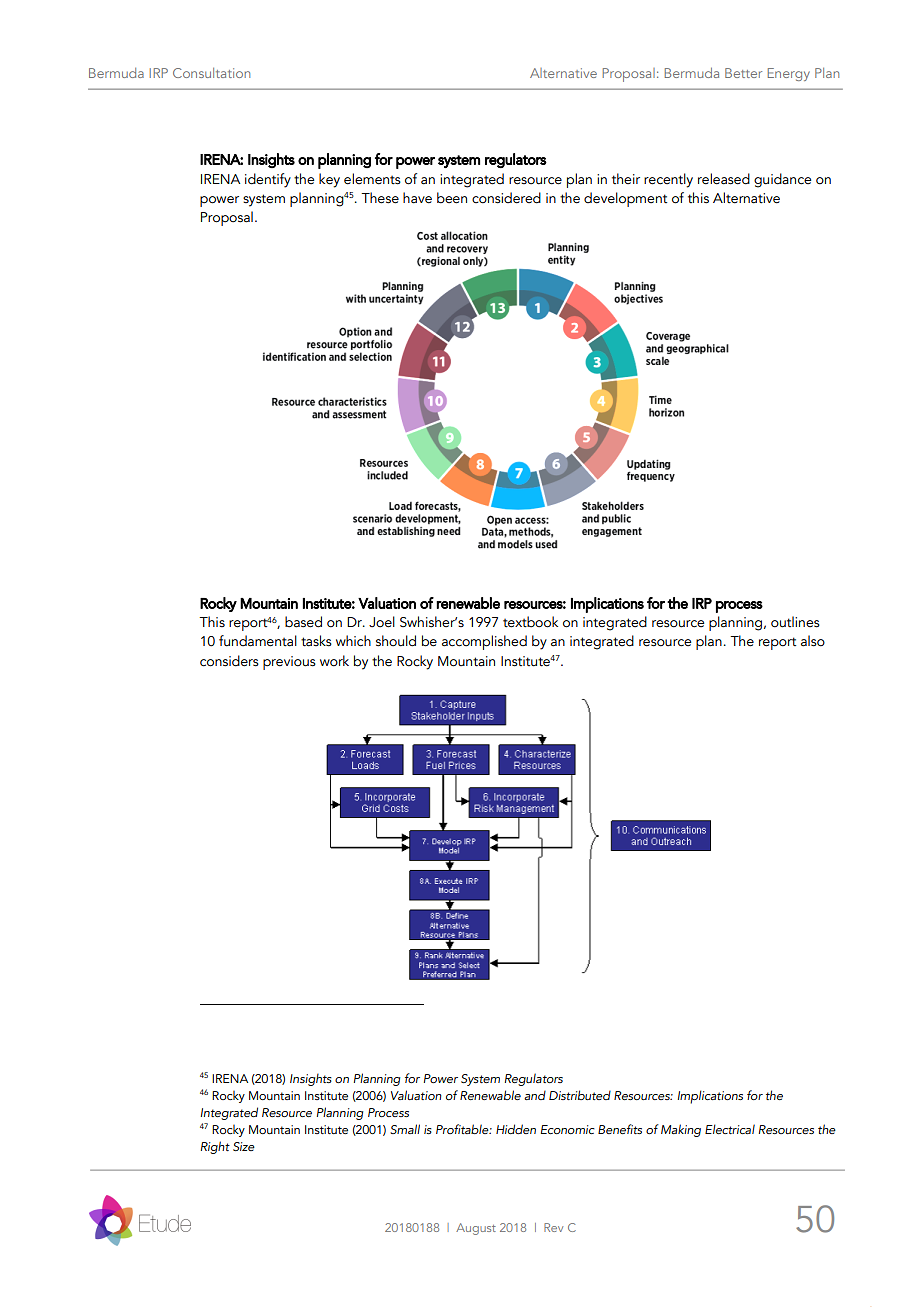 This screenshot has width=924, height=1307. What do you see at coordinates (795, 622) in the screenshot?
I see `outlines` at bounding box center [795, 622].
